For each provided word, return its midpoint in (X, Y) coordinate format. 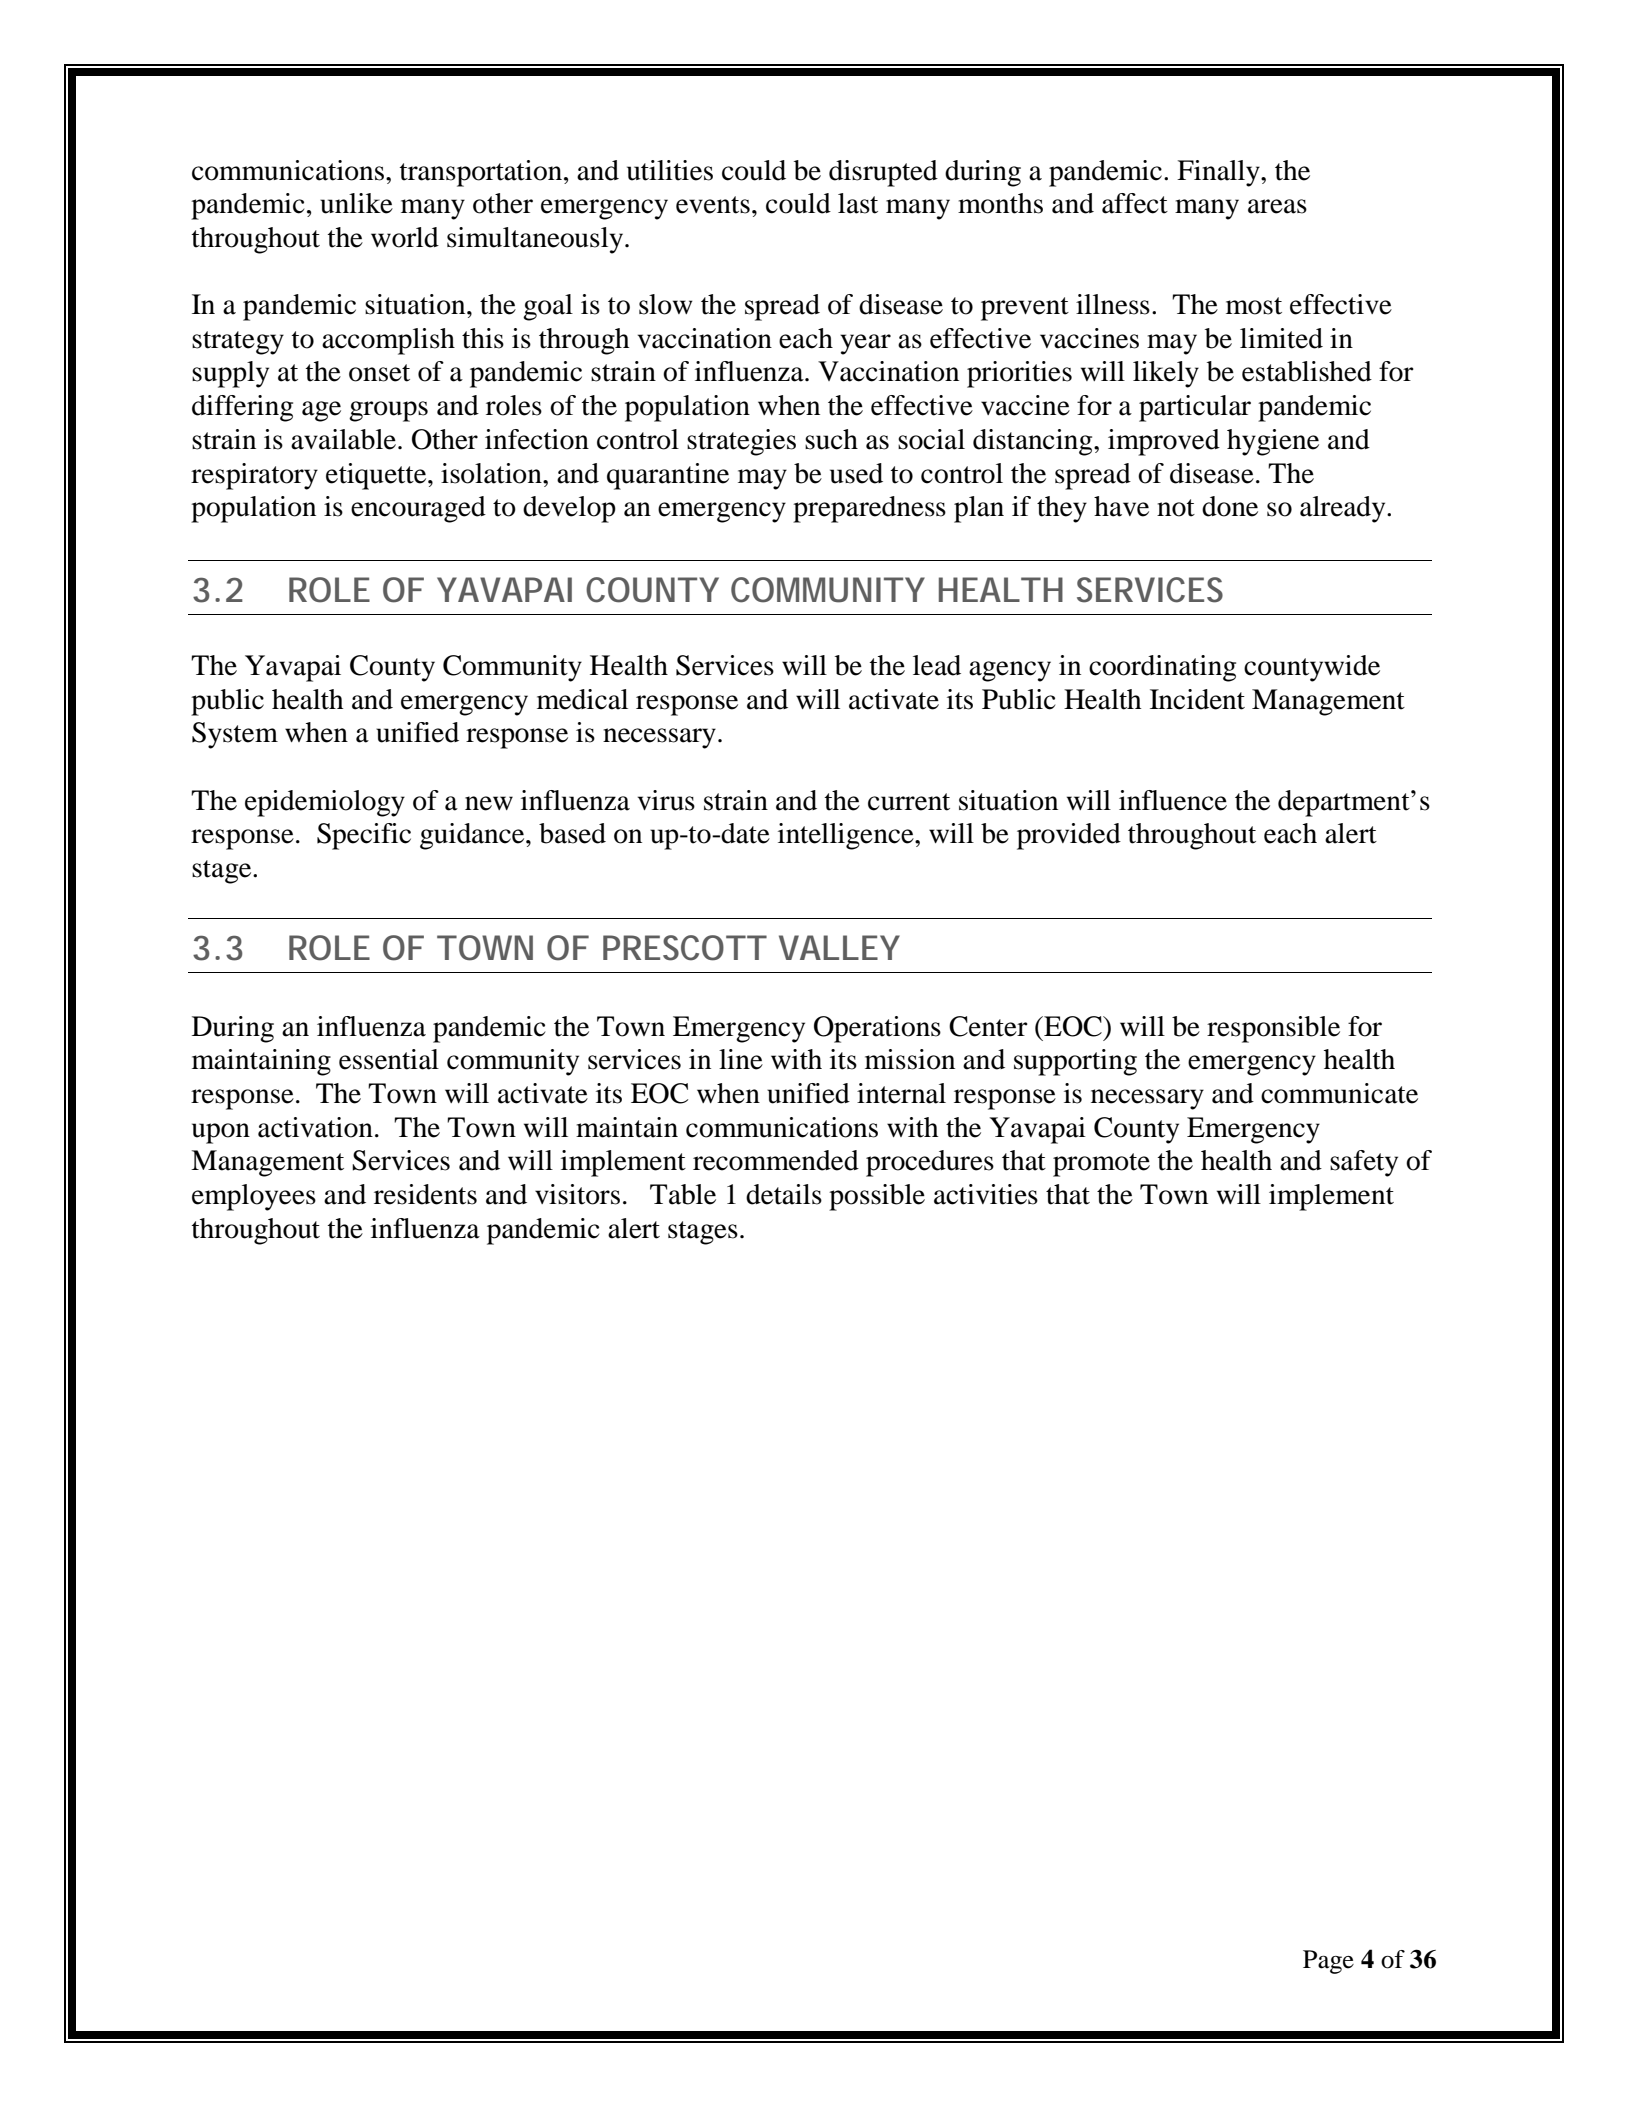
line (741, 1059)
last (858, 203)
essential (389, 1059)
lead (937, 665)
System (235, 735)
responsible (1273, 1029)
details (784, 1194)
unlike (356, 203)
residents (425, 1194)
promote (1101, 1165)
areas (1277, 206)
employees (254, 1197)
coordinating (1162, 668)
